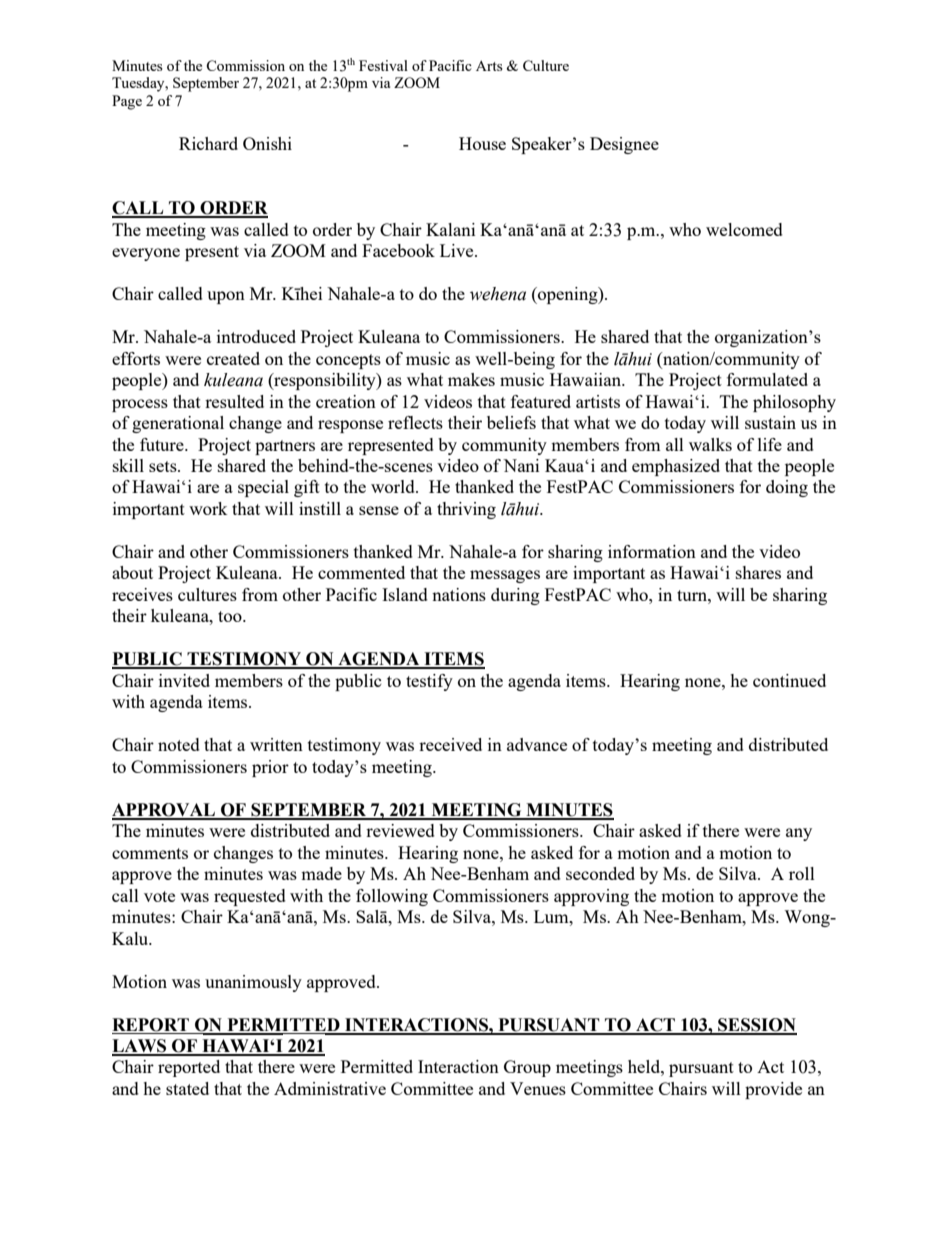 The height and width of the screenshot is (1233, 952). I want to click on Richard, so click(208, 143).
